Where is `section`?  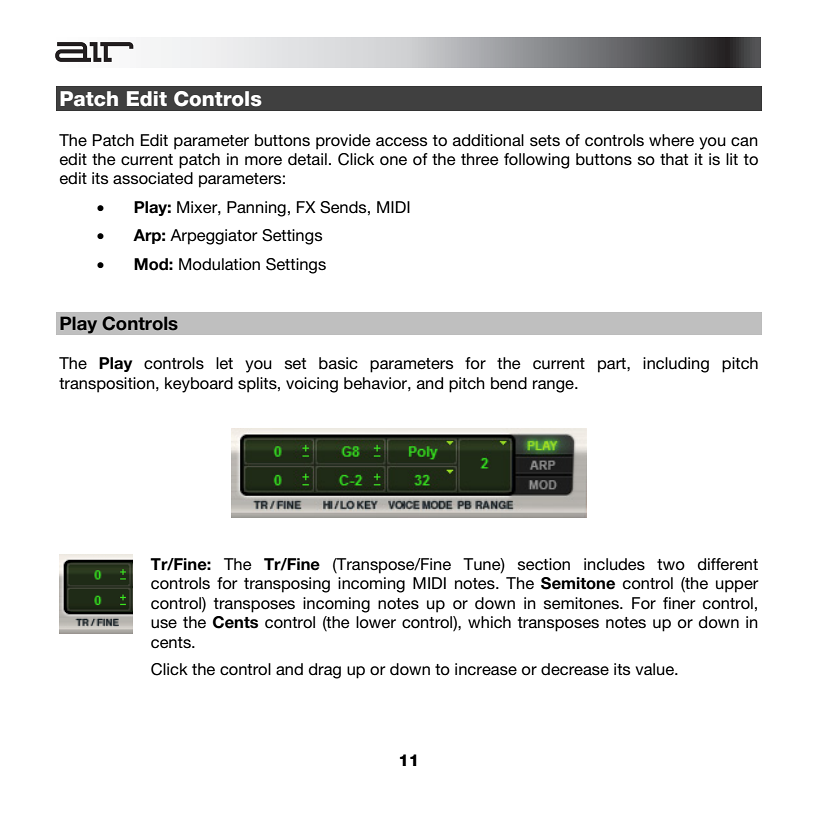
section is located at coordinates (544, 564).
